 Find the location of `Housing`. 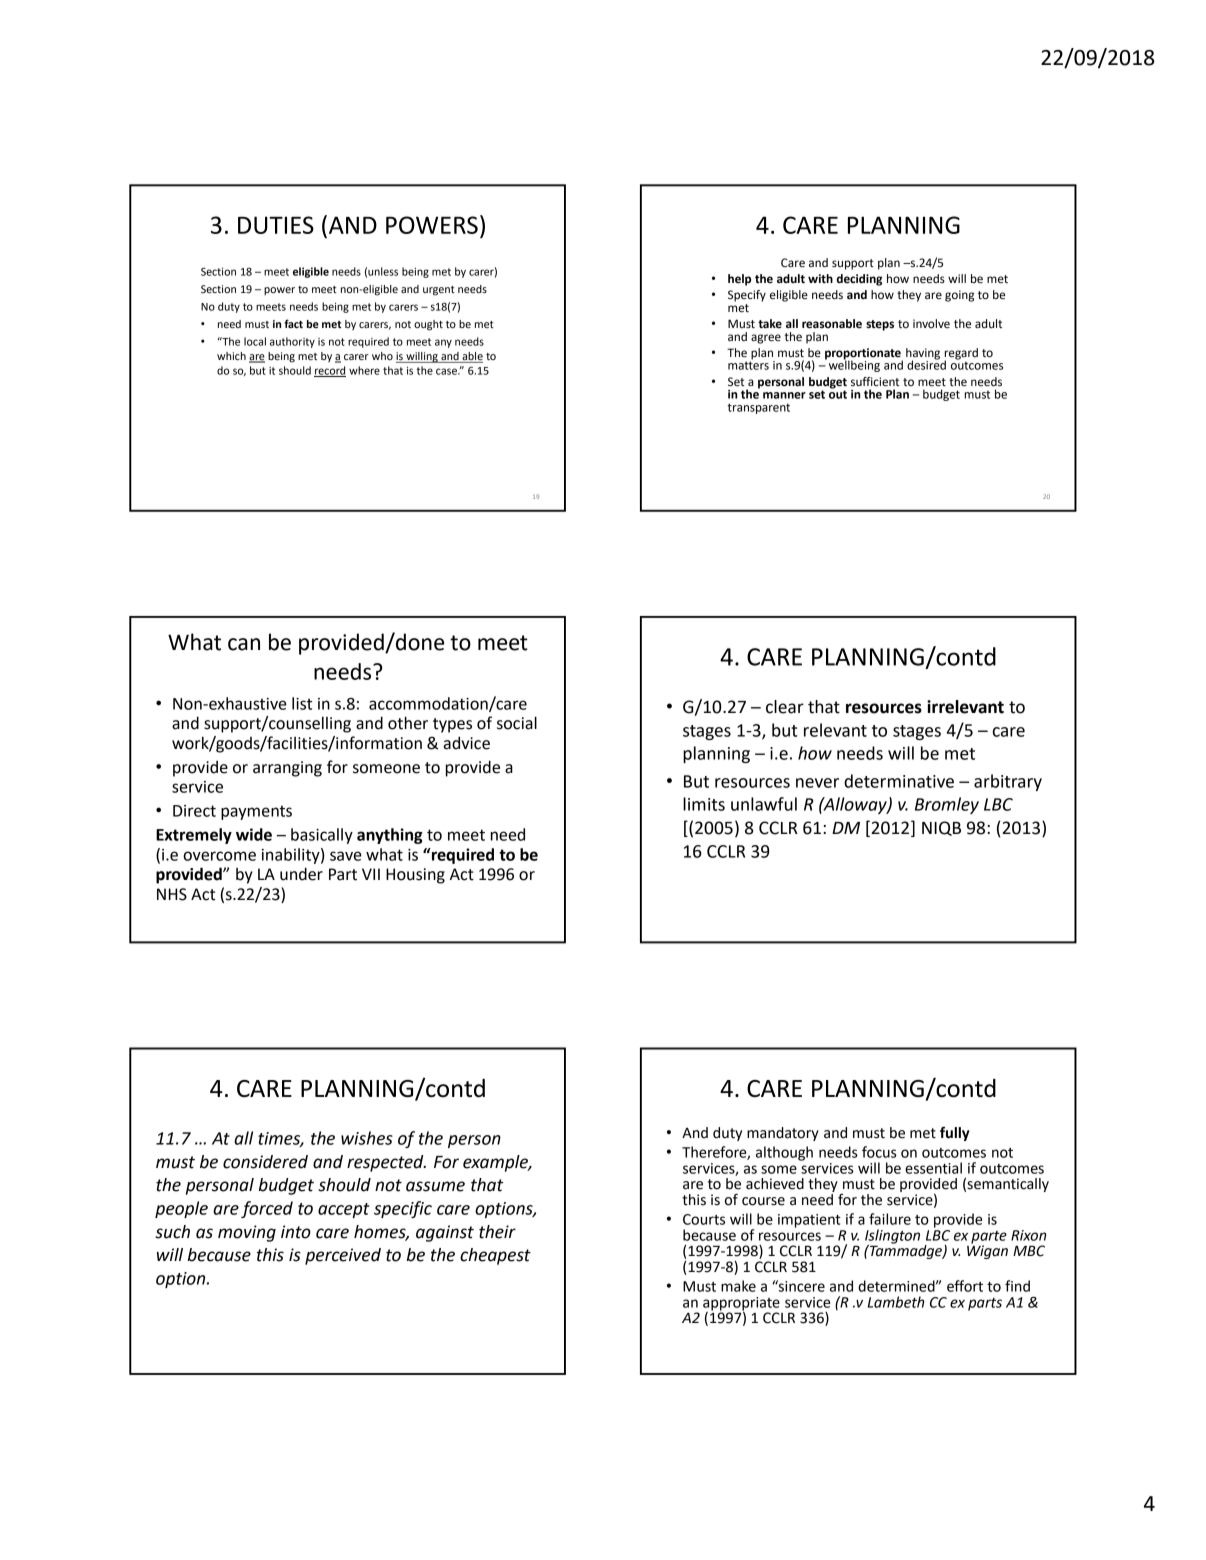

Housing is located at coordinates (415, 876).
